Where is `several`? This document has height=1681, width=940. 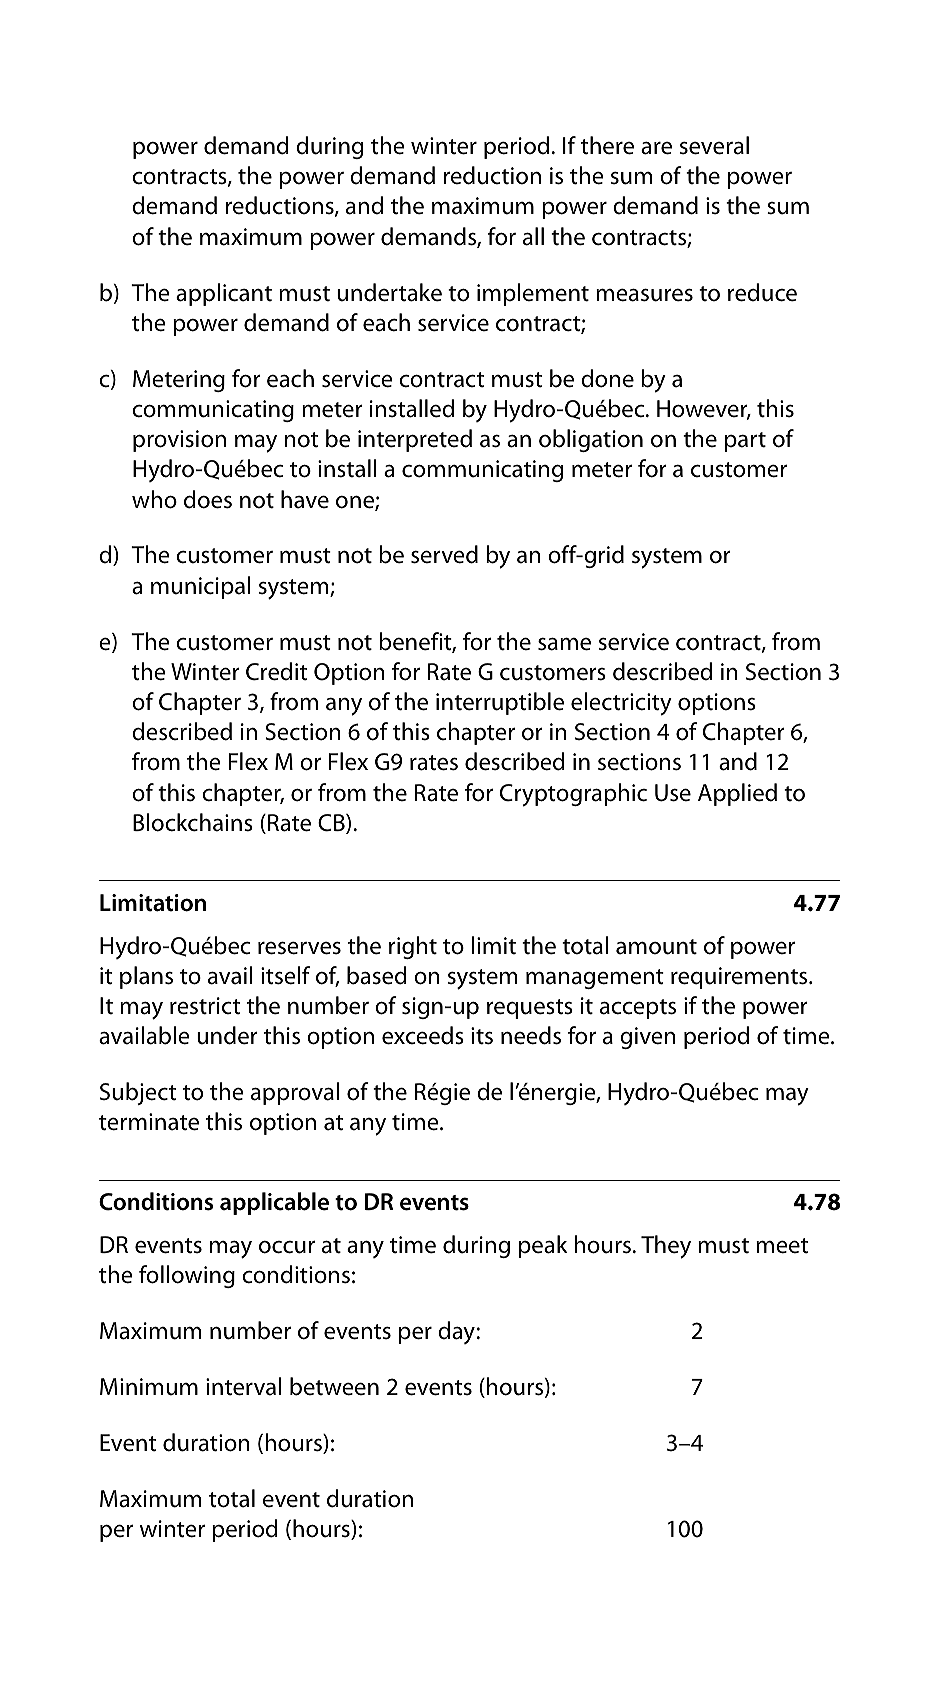 several is located at coordinates (714, 145).
